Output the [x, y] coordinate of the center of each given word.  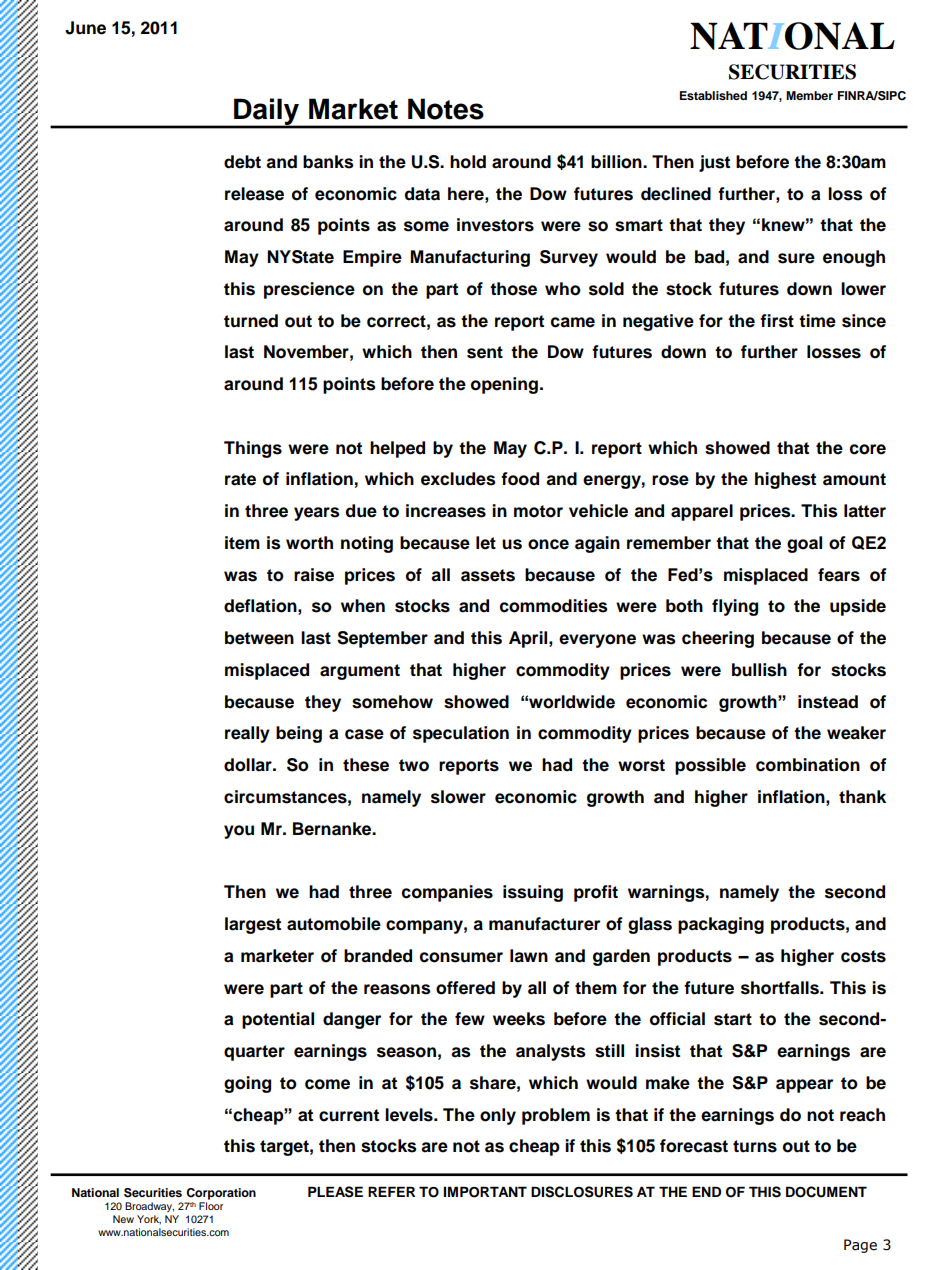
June [85, 28]
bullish [759, 670]
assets [488, 575]
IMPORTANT [485, 1192]
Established [713, 95]
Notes [446, 109]
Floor [211, 1206]
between [259, 638]
